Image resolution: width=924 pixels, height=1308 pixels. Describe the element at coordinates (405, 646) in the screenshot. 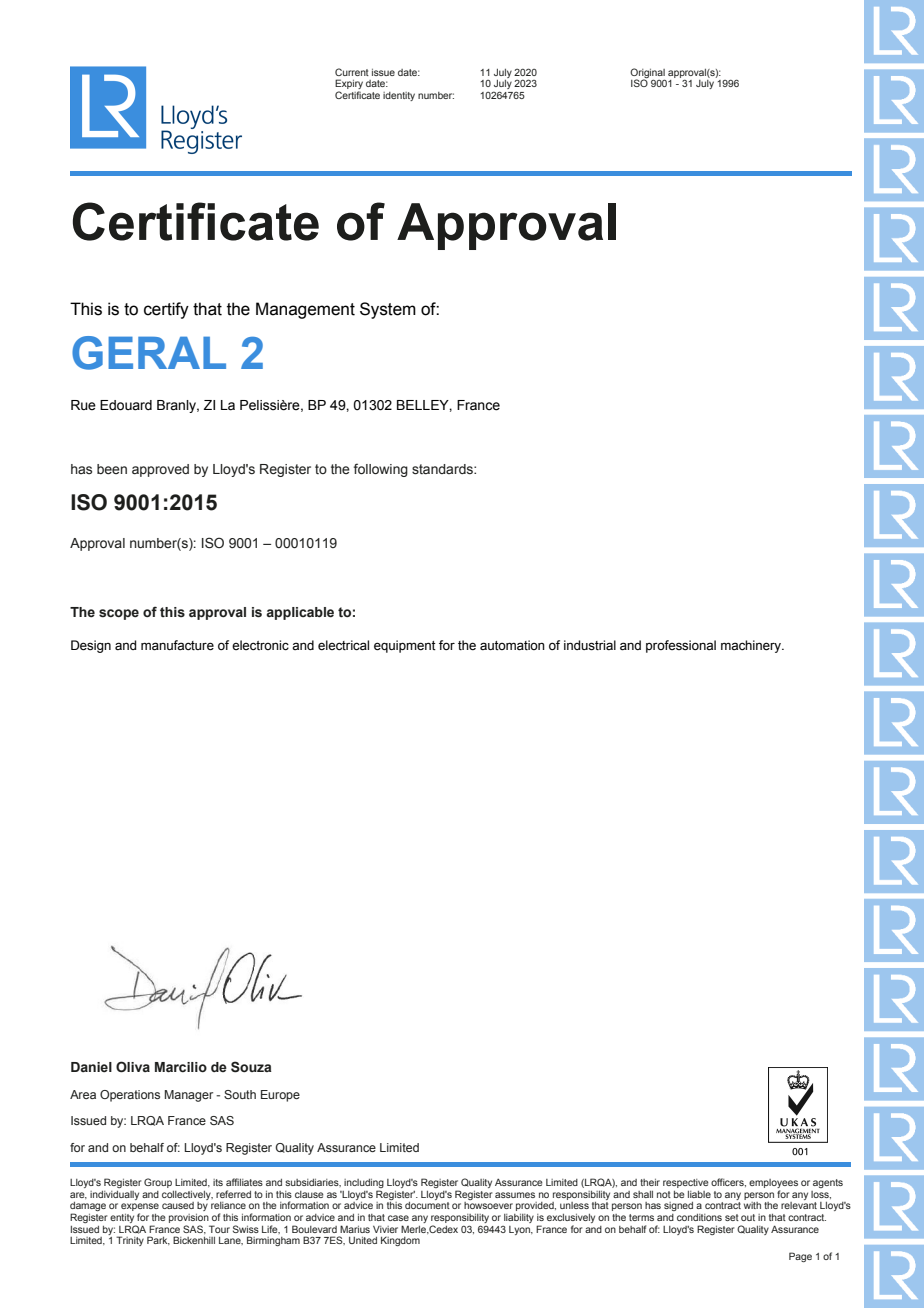

I see `equipment` at that location.
